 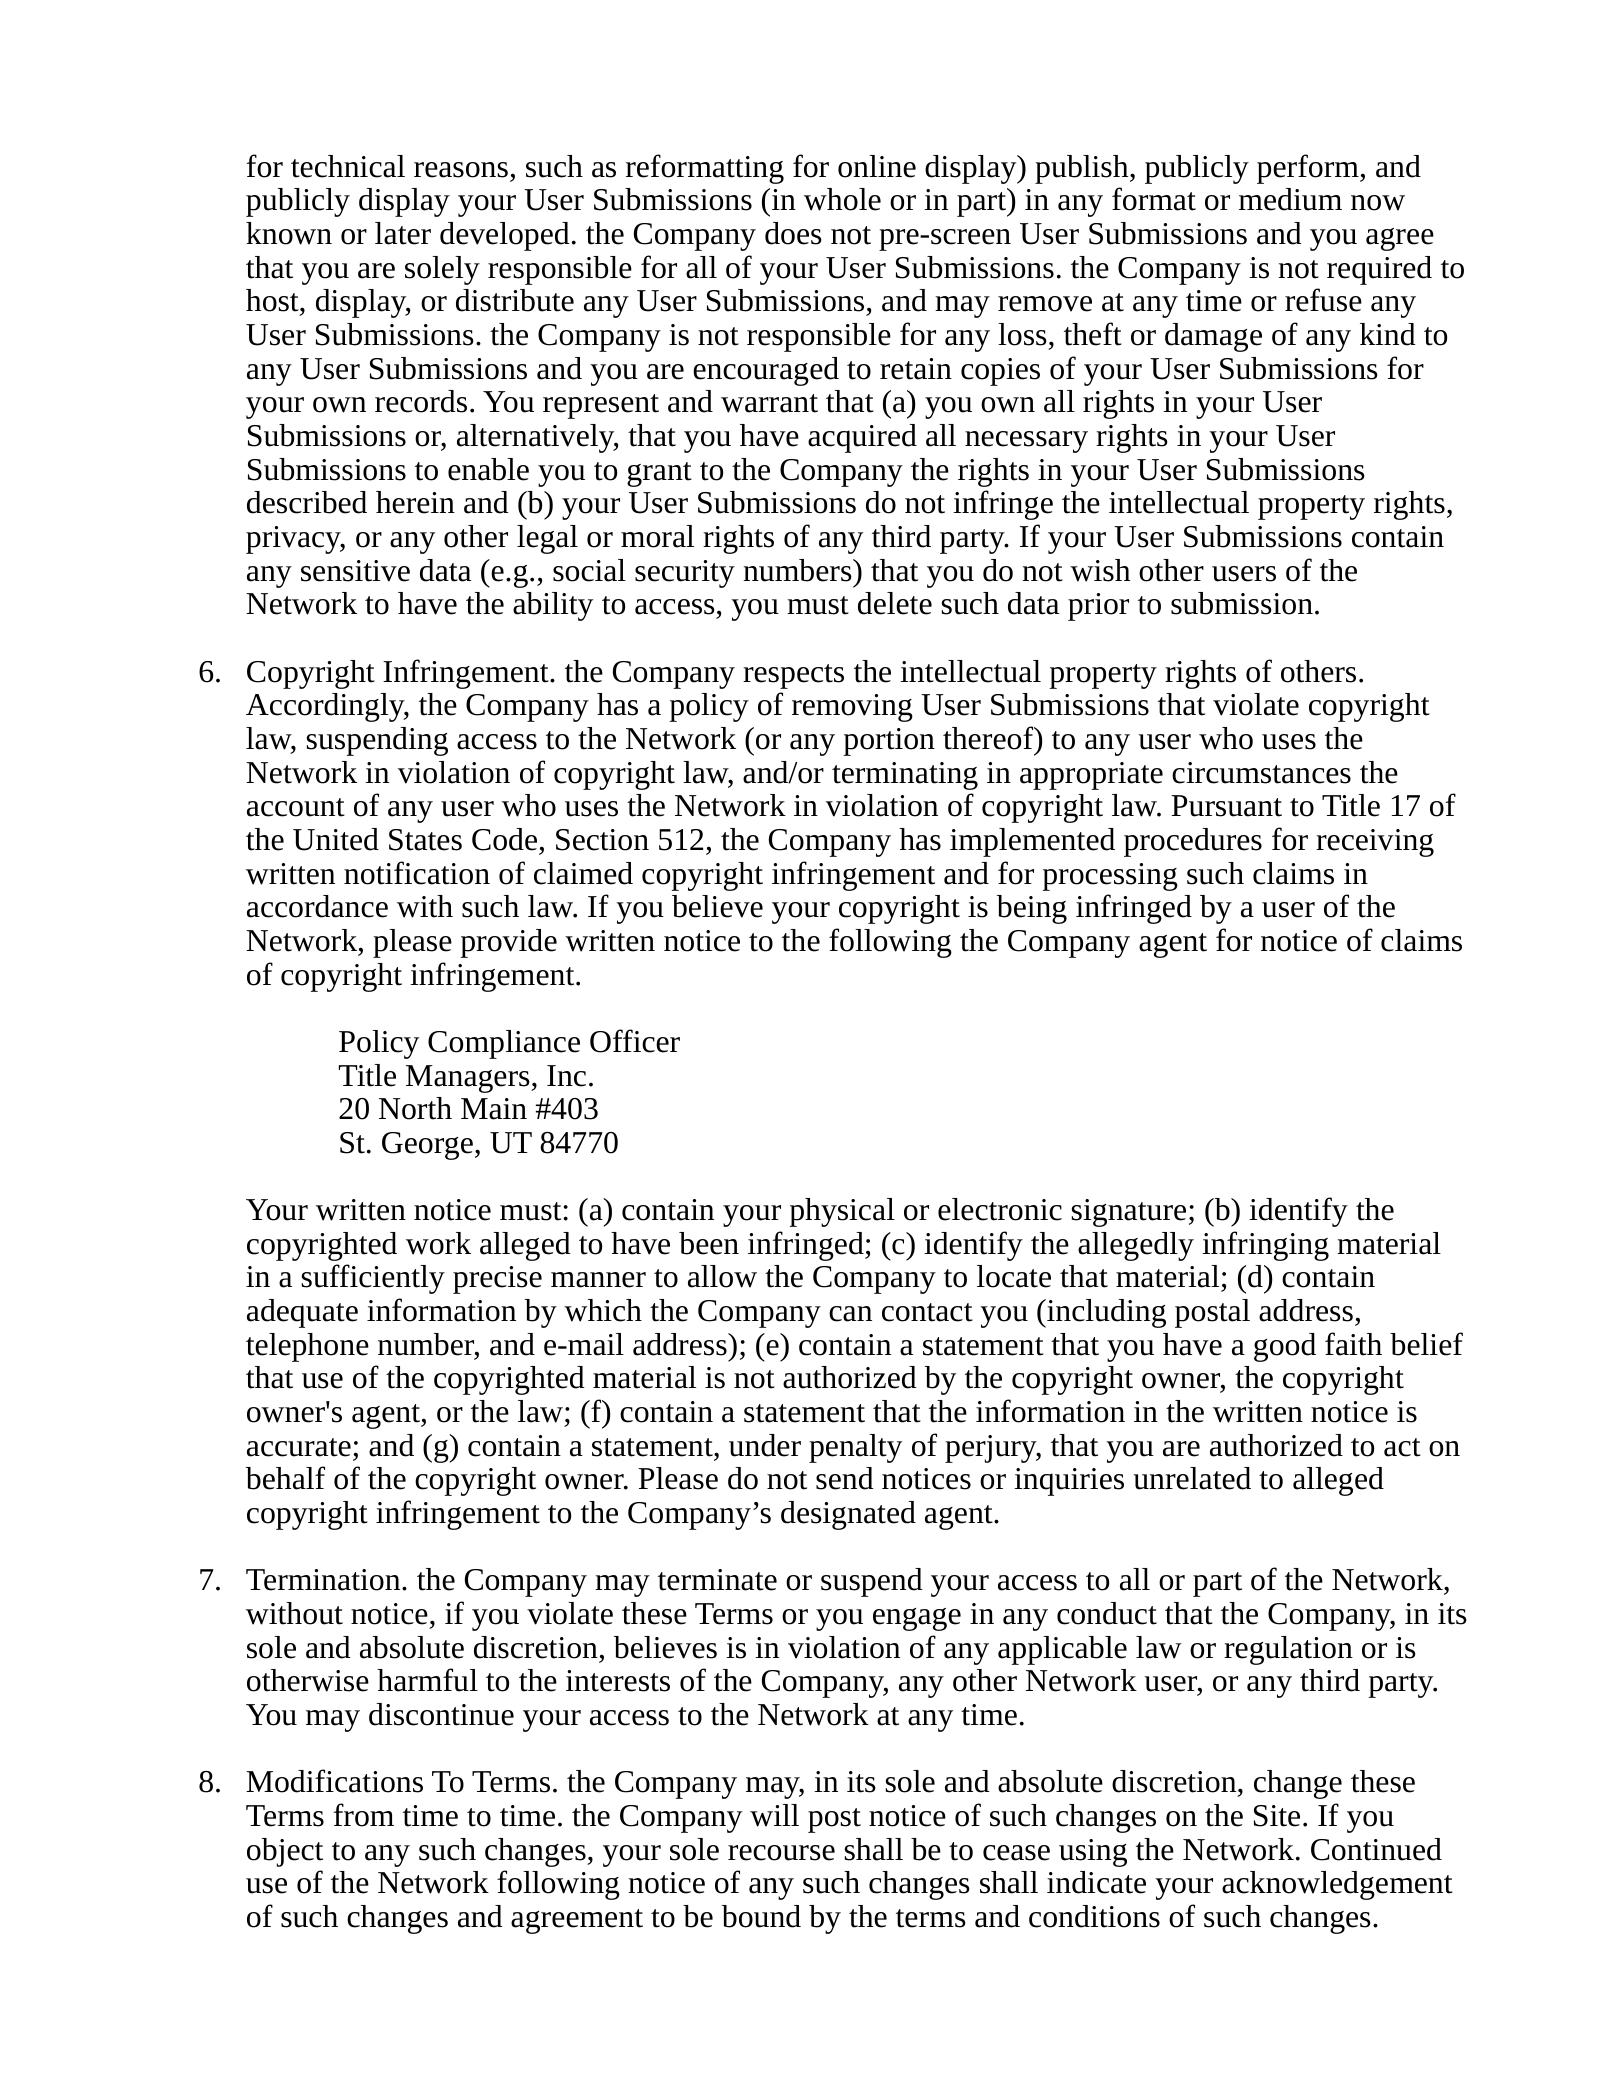 I want to click on later, so click(x=403, y=233).
